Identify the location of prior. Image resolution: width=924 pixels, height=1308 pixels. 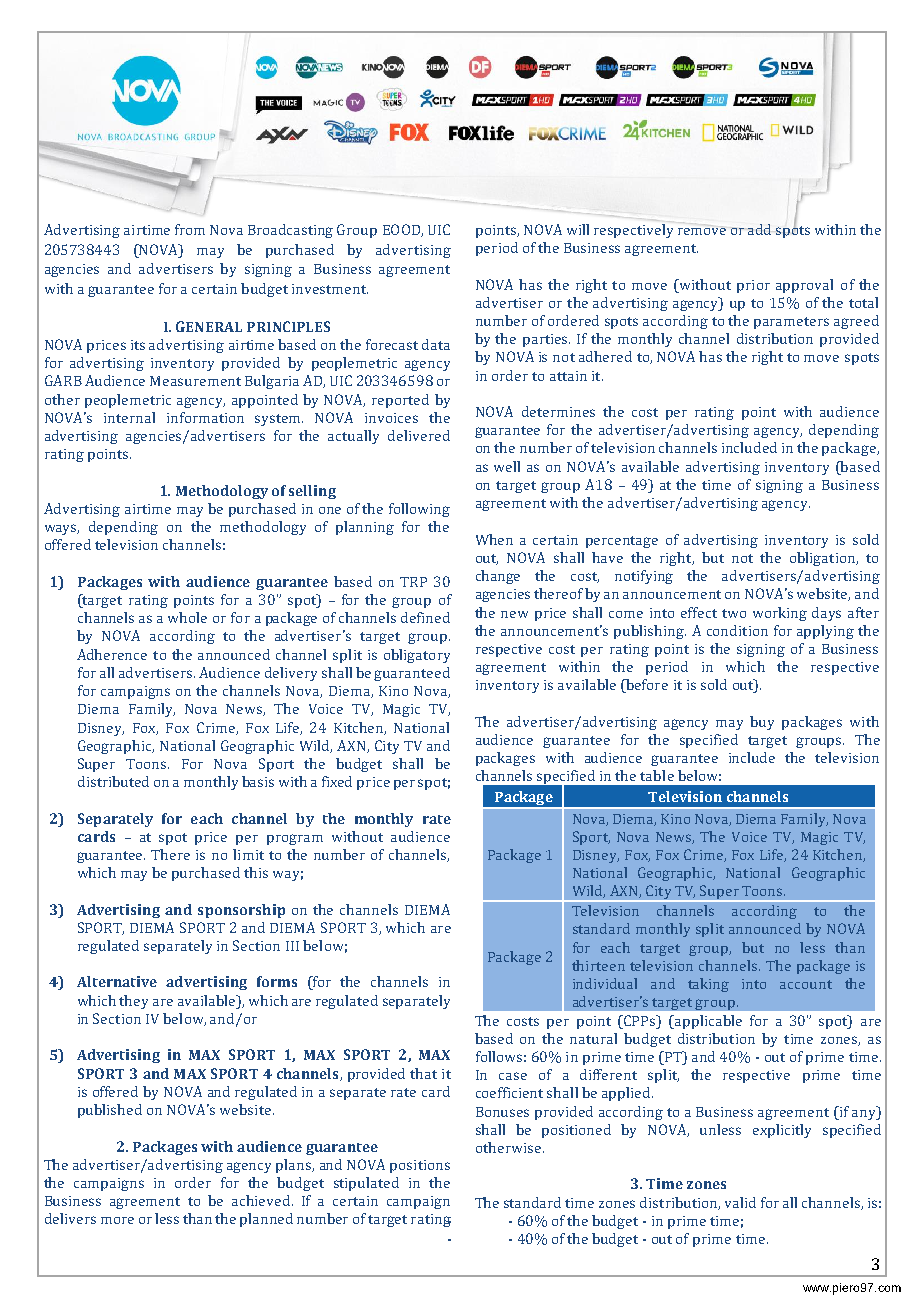
(753, 286).
